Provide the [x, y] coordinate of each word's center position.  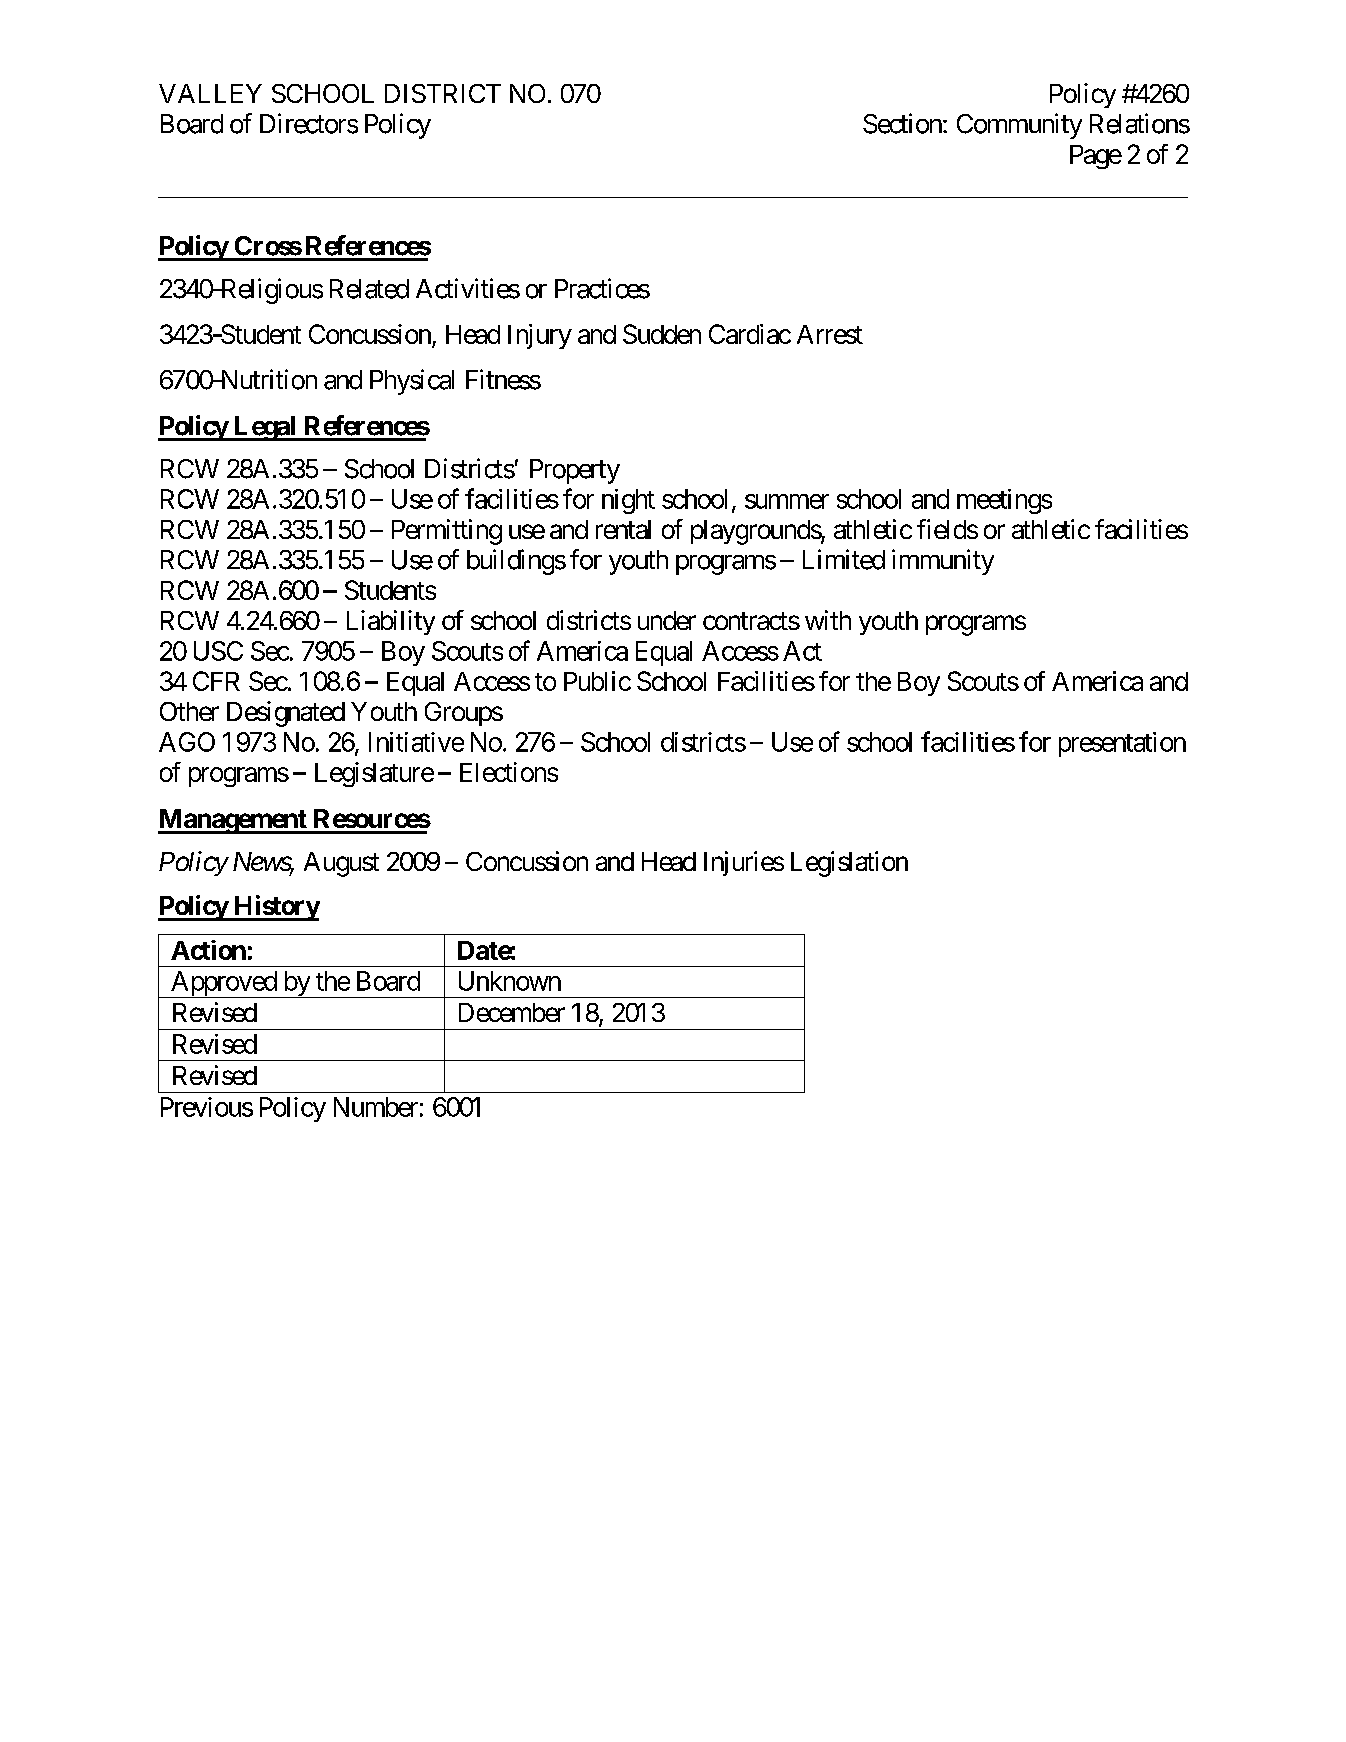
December [512, 1012]
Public [597, 681]
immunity [943, 562]
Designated [286, 714]
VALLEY [210, 93]
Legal [265, 428]
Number [376, 1107]
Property [575, 471]
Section [902, 123]
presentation [1122, 744]
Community [1019, 126]
